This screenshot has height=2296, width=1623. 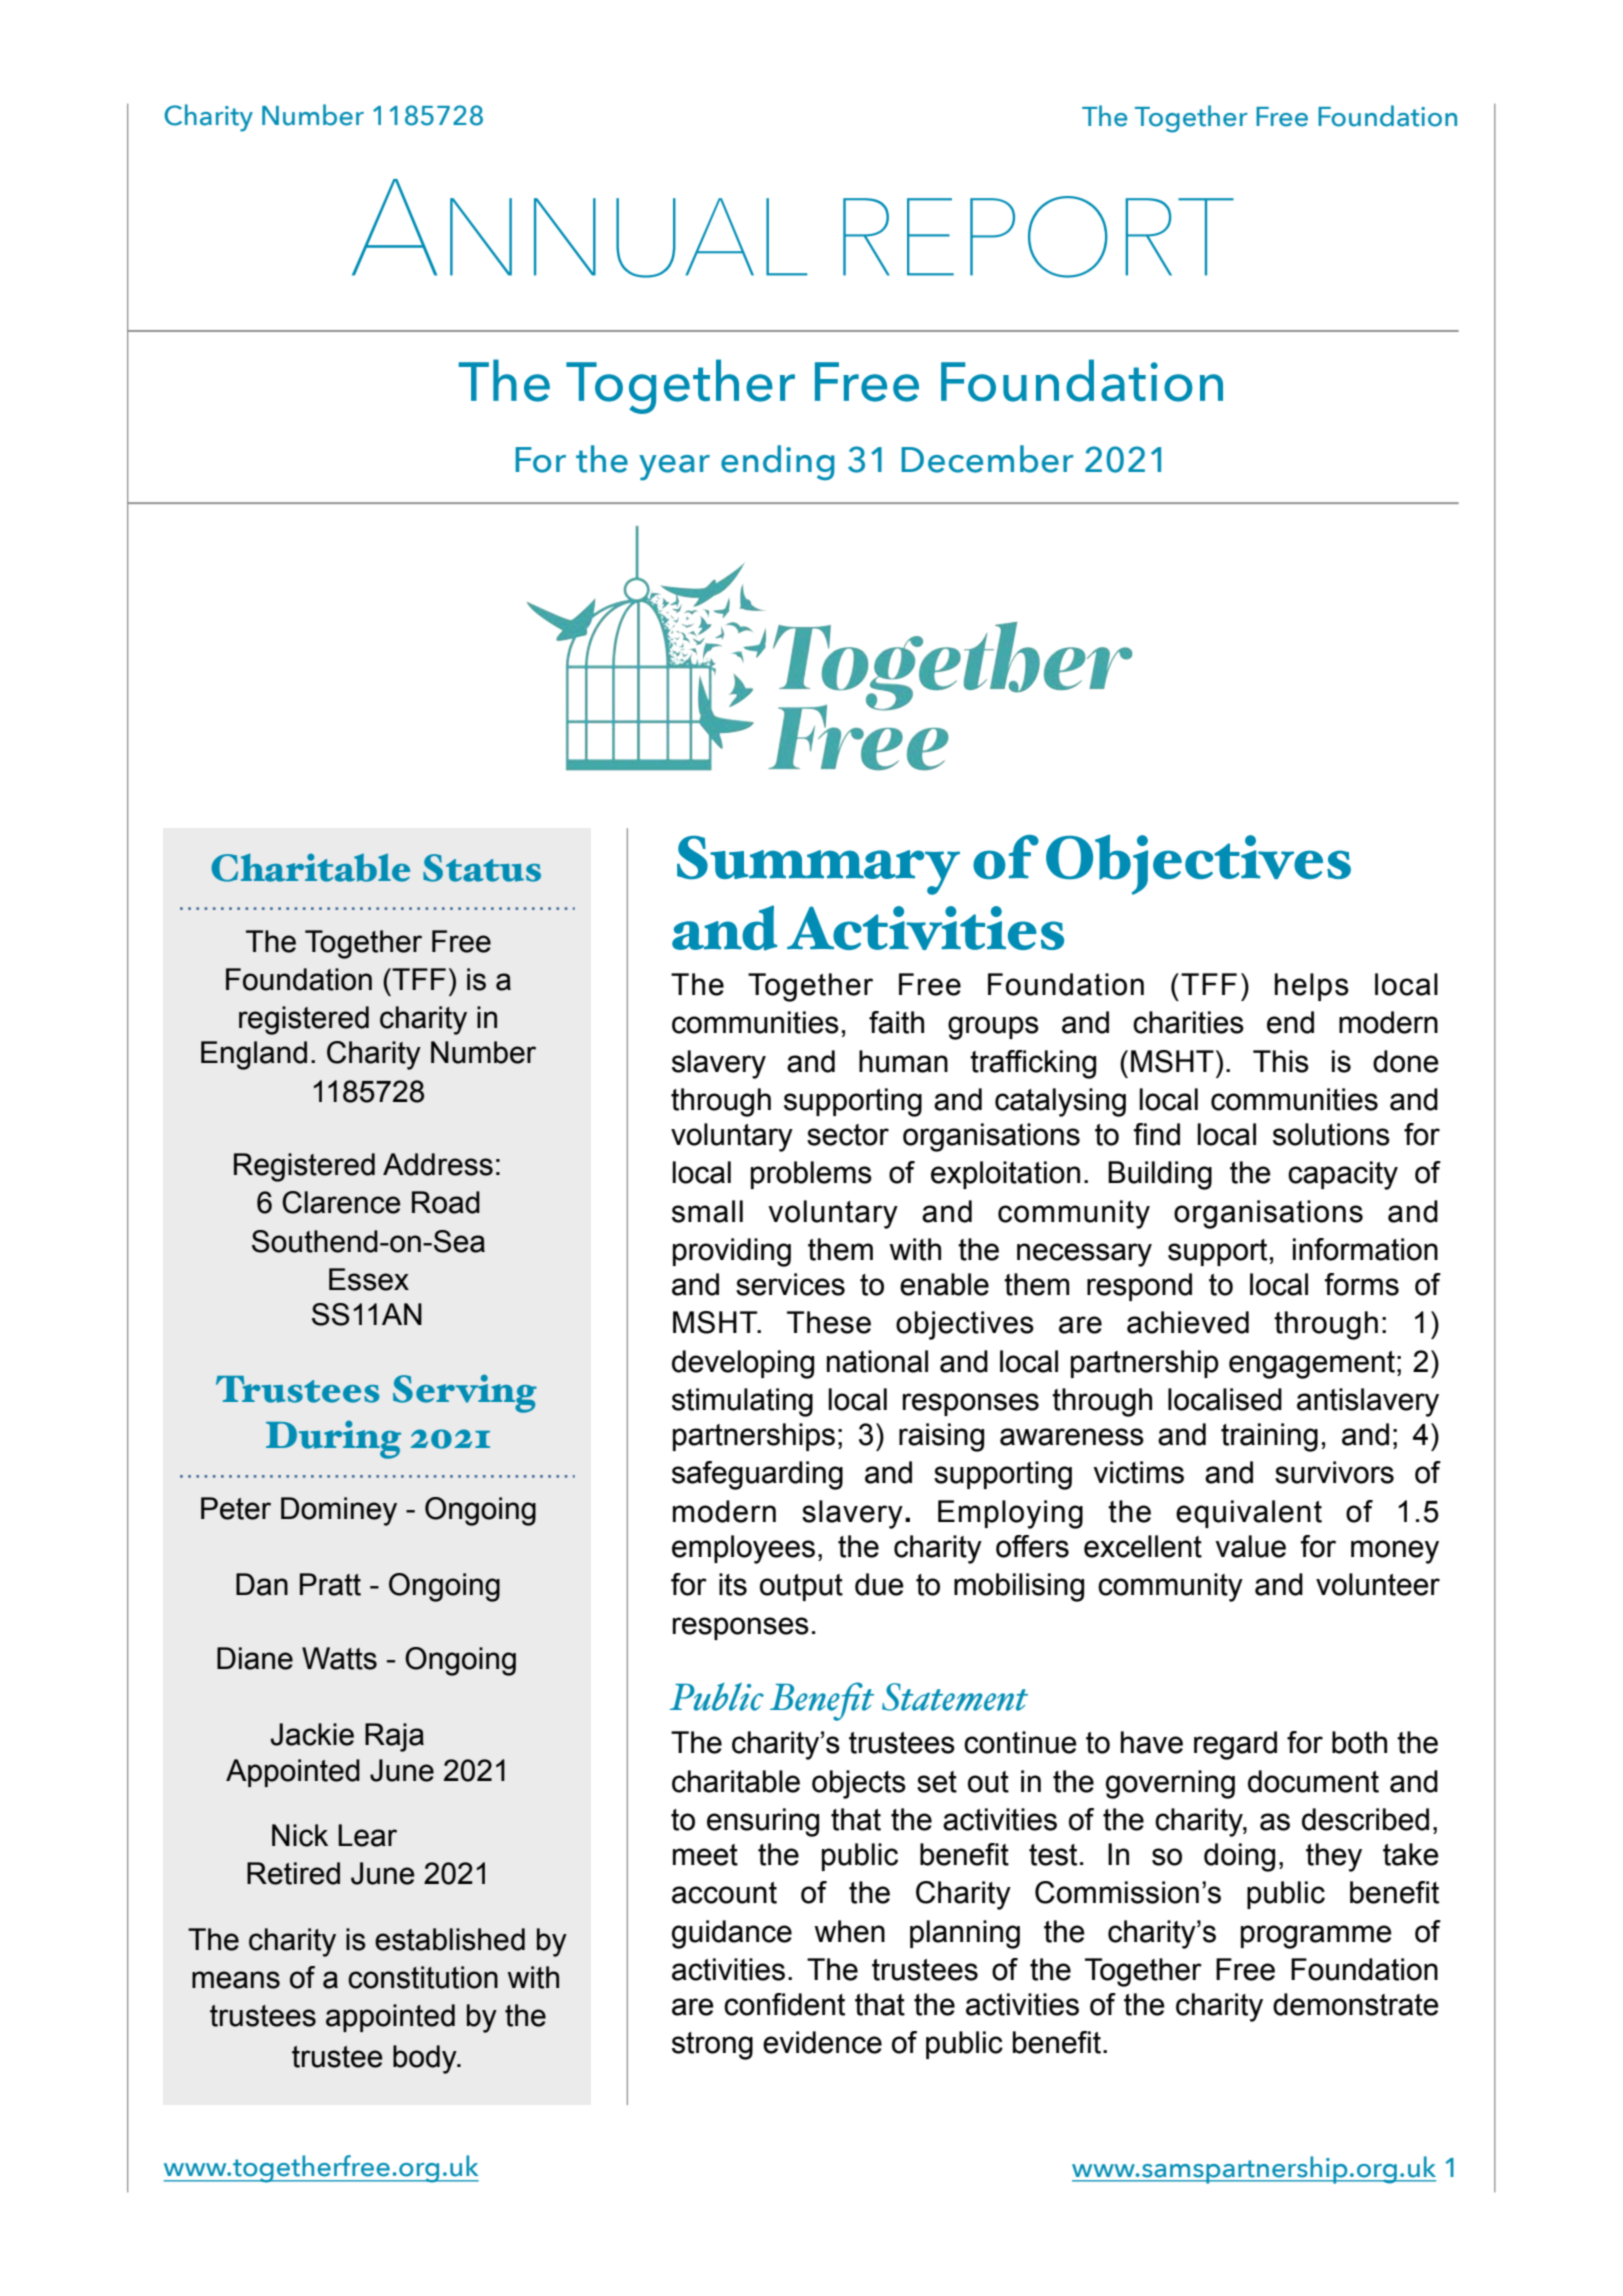 What do you see at coordinates (848, 1135) in the screenshot?
I see `sector` at bounding box center [848, 1135].
